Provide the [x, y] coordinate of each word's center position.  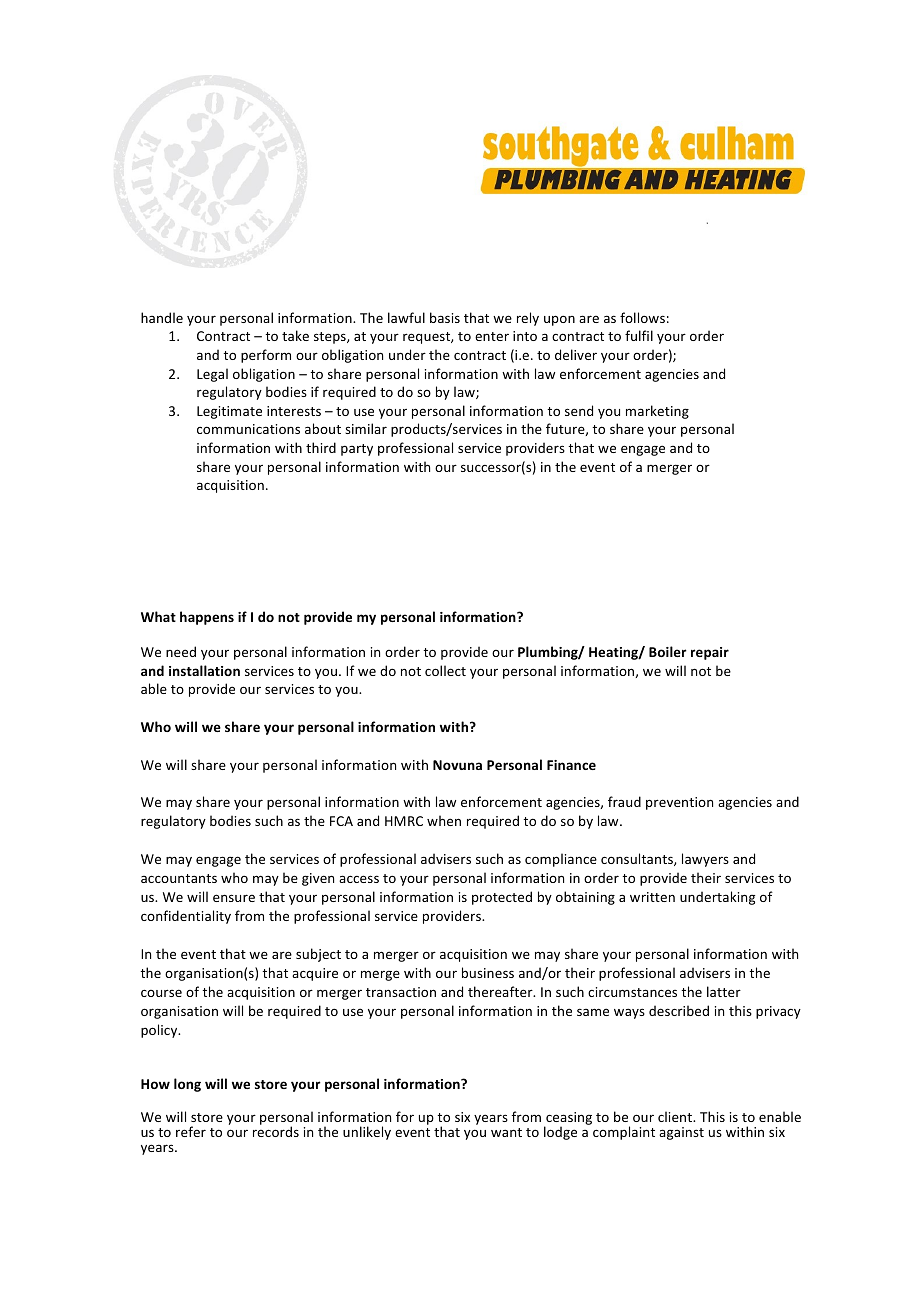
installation [204, 670]
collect [445, 670]
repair [710, 653]
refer [191, 1131]
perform [266, 356]
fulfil [639, 335]
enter [492, 336]
